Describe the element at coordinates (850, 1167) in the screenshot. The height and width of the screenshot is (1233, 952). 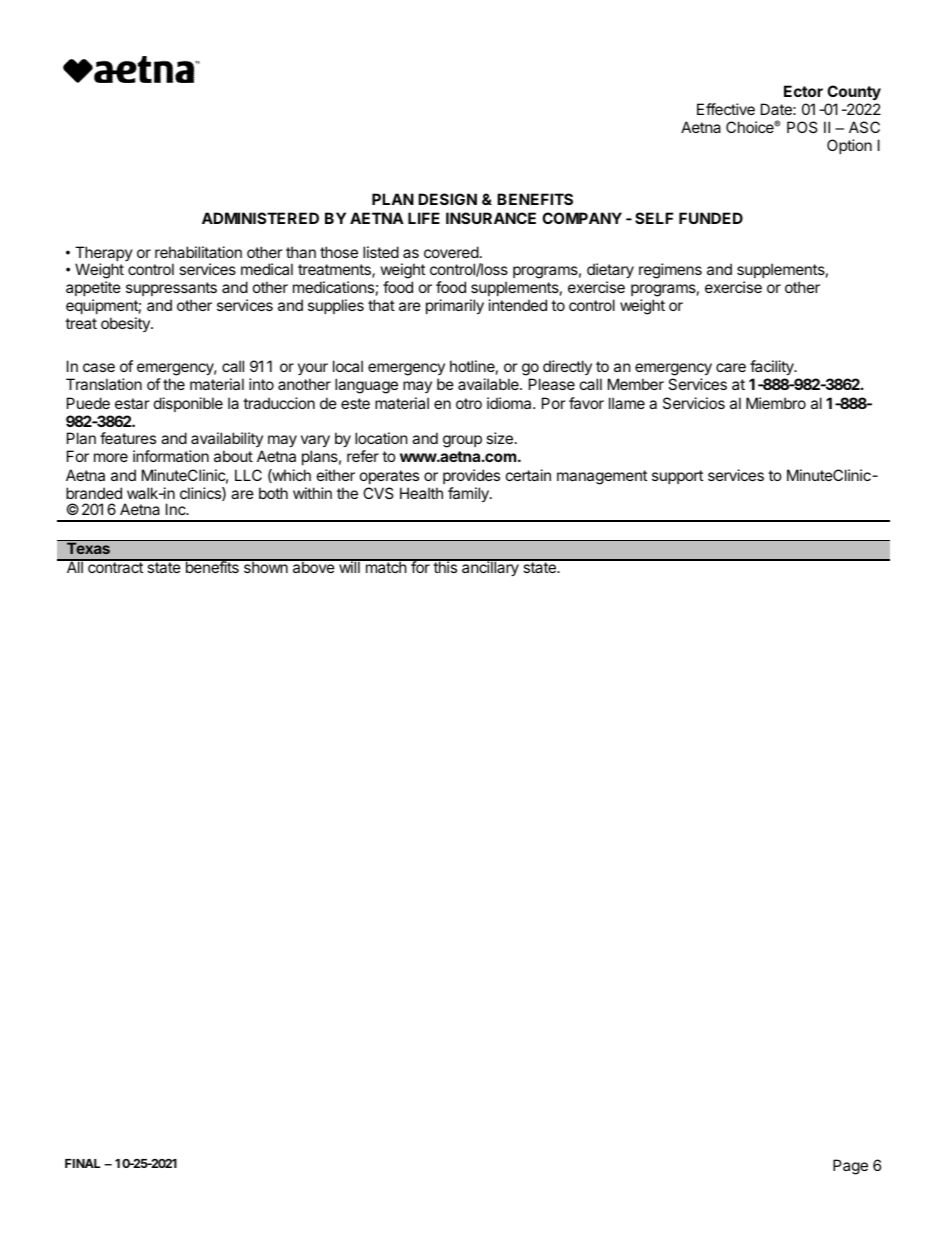
I see `Page` at that location.
